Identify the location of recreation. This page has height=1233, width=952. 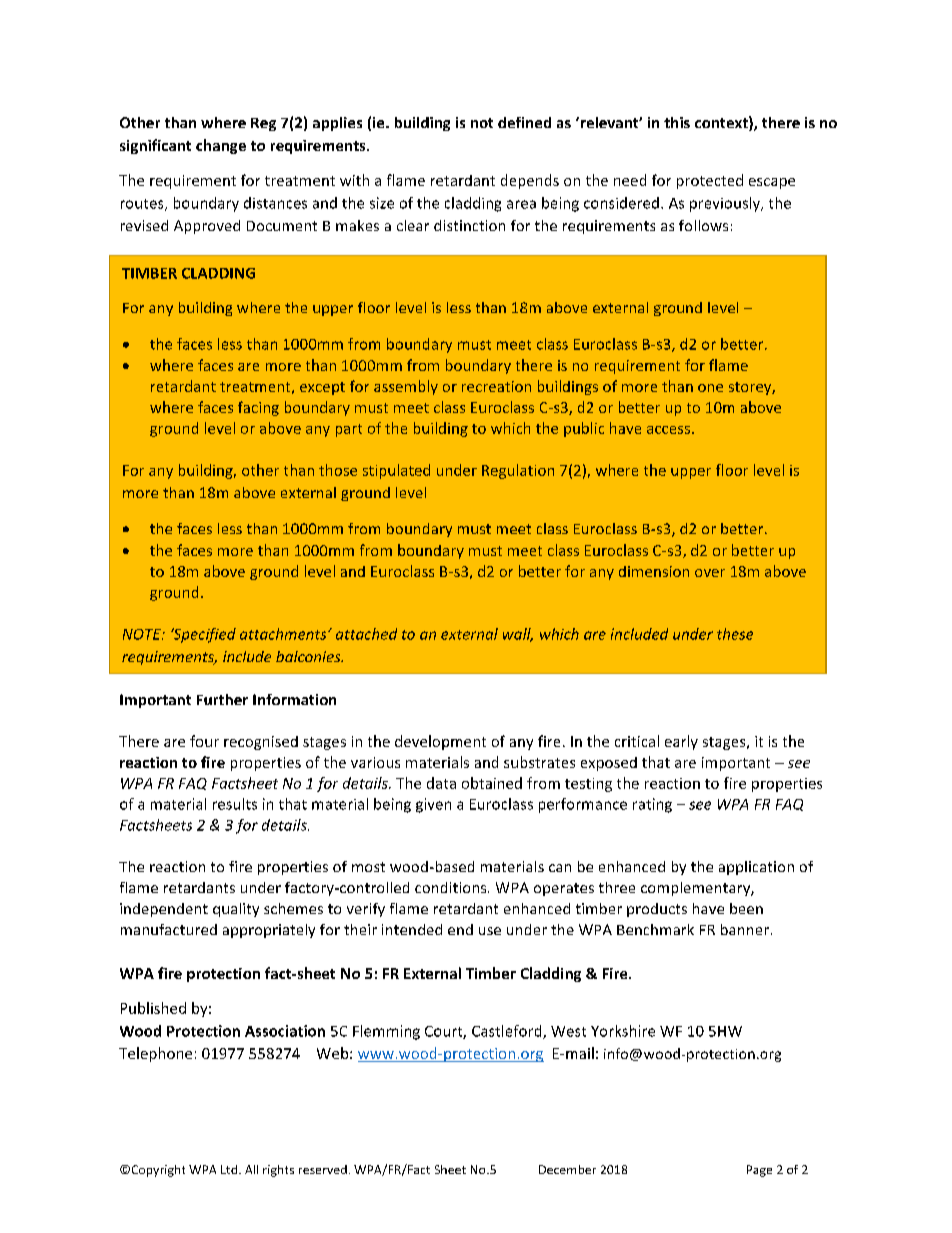
(496, 386).
